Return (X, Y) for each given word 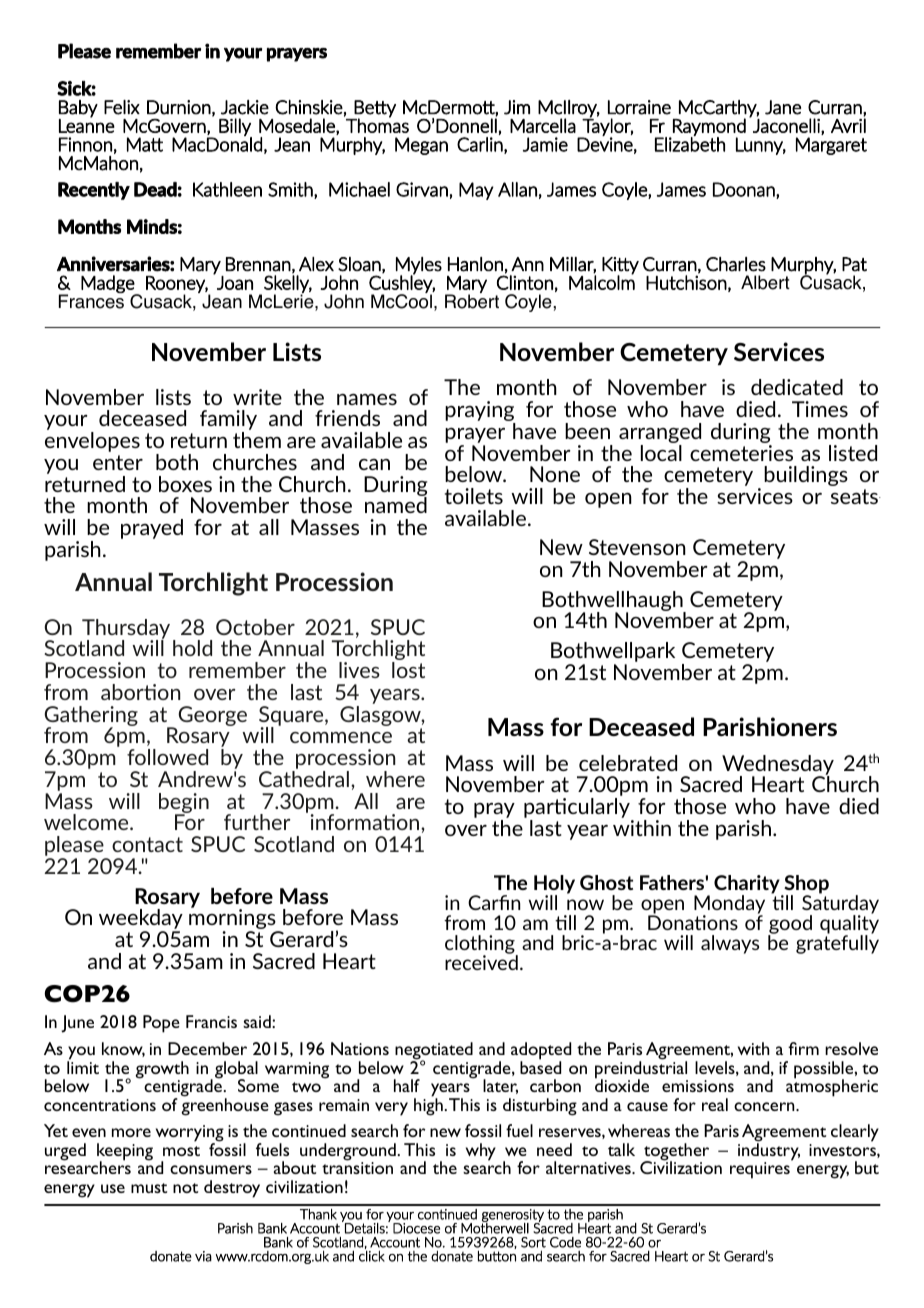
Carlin (481, 145)
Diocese (416, 1228)
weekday (141, 920)
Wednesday (778, 766)
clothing (481, 946)
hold (192, 648)
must (149, 1188)
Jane (783, 107)
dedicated (797, 387)
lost (408, 670)
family (228, 421)
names (367, 399)
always (730, 944)
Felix (122, 107)
